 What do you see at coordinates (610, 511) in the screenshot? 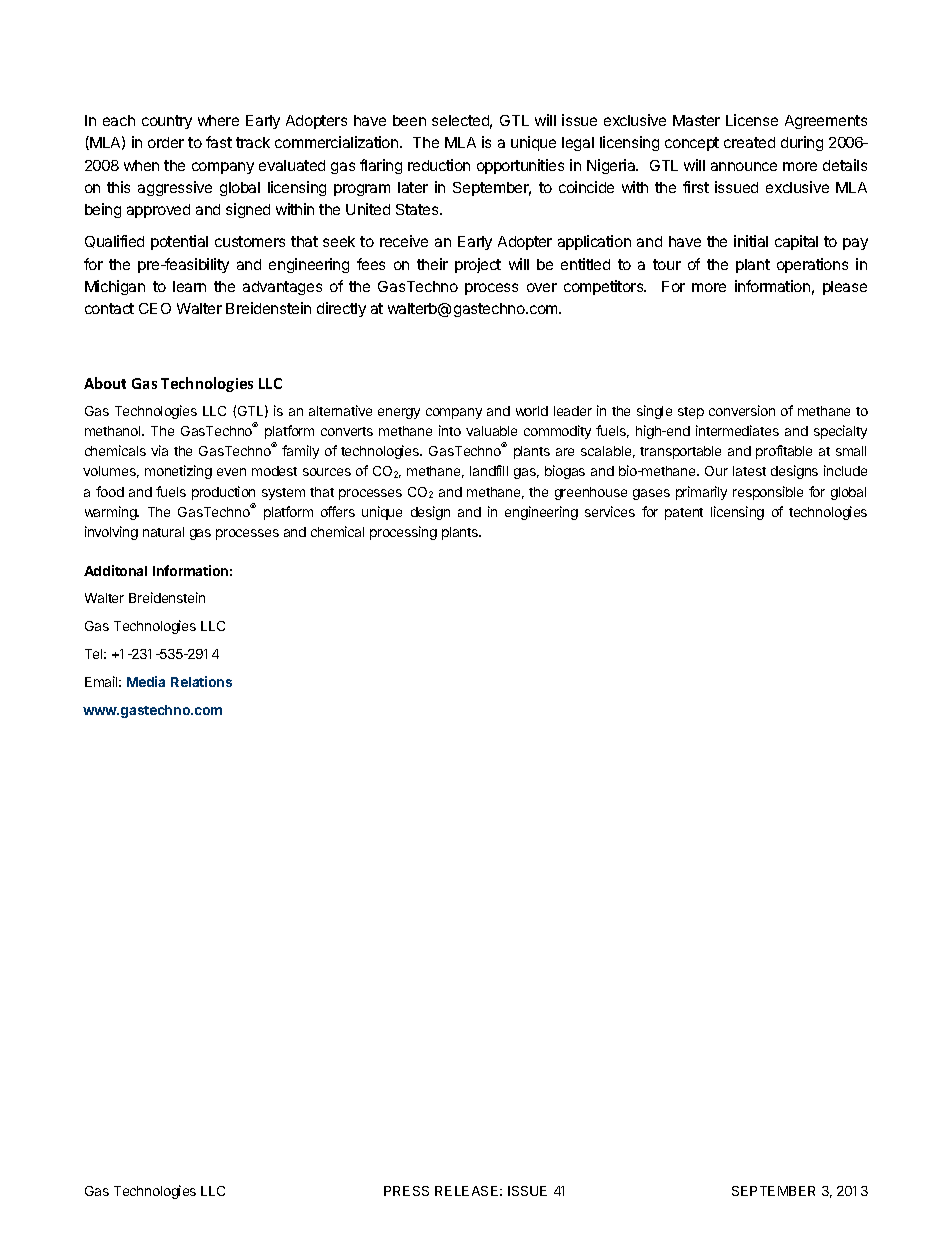
I see `services` at bounding box center [610, 511].
